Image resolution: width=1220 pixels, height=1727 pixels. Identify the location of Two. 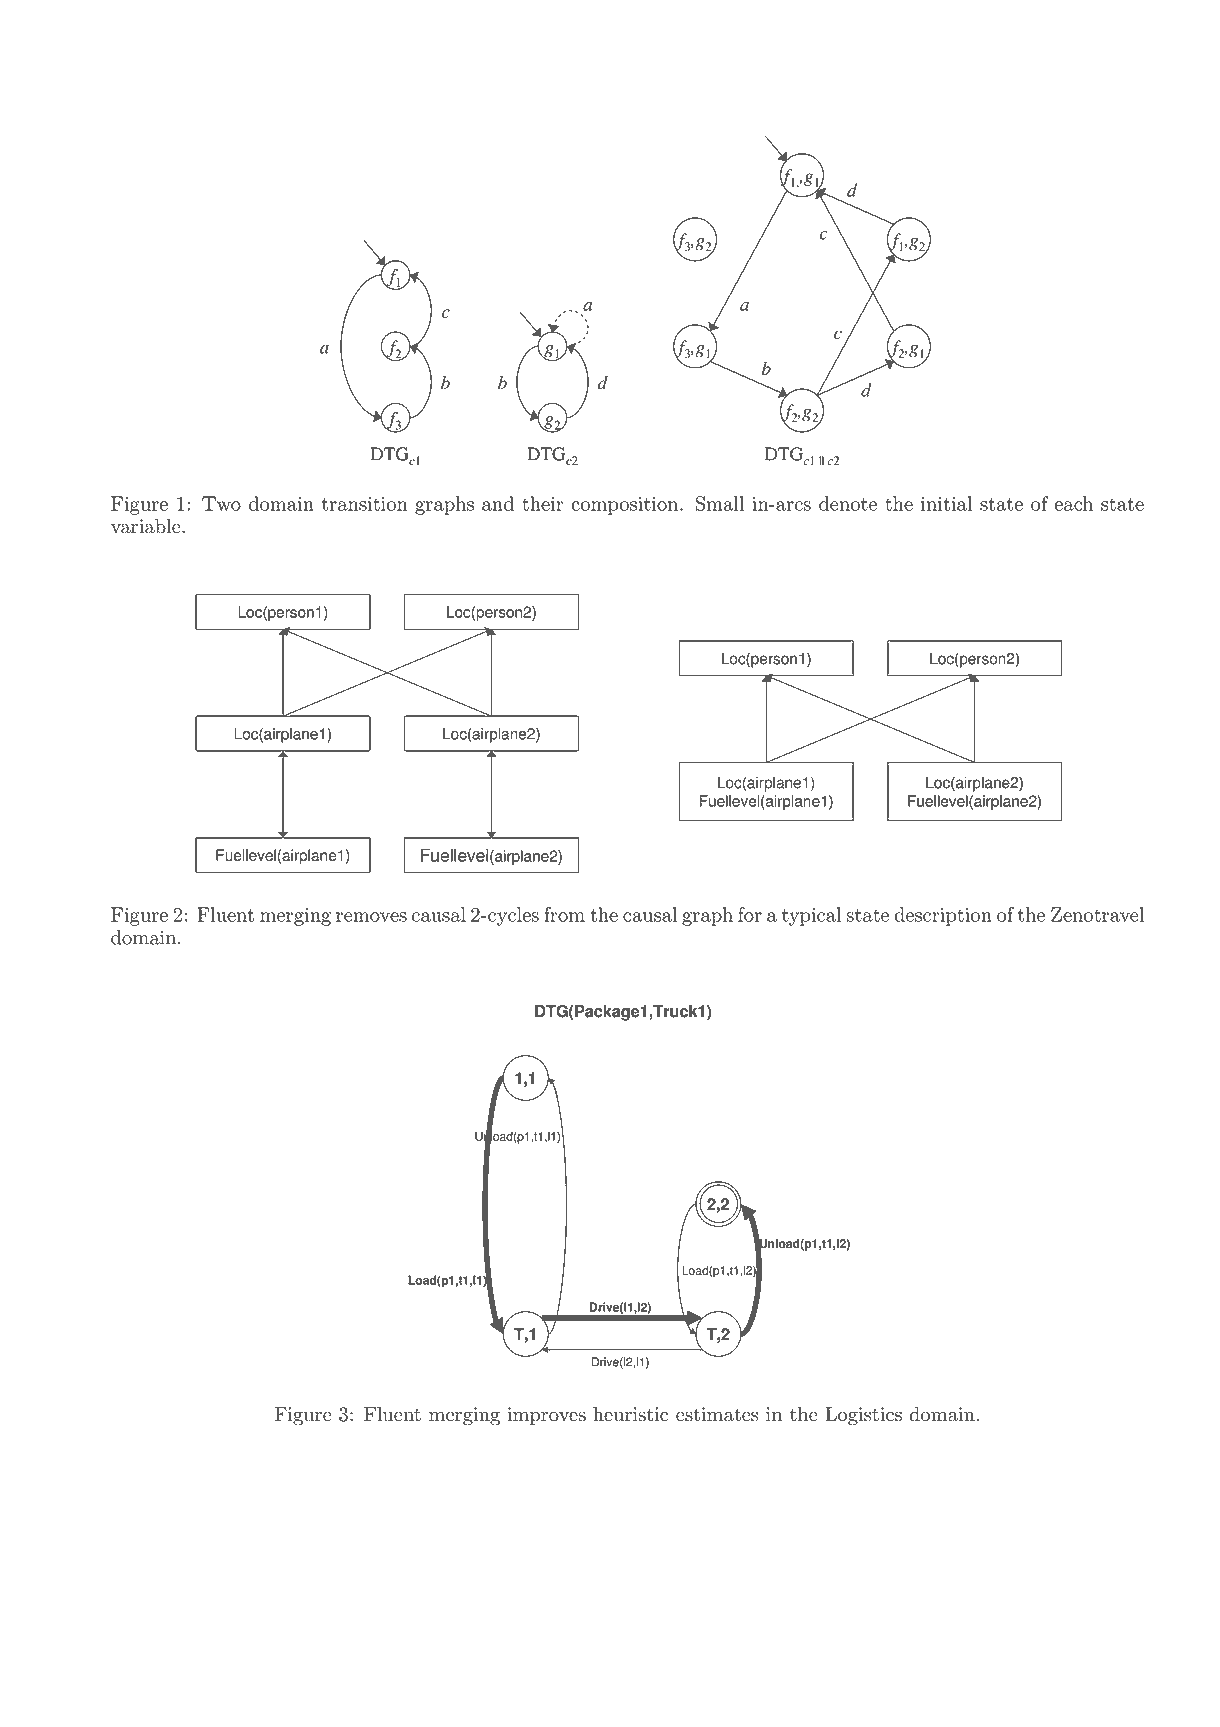
(221, 503).
